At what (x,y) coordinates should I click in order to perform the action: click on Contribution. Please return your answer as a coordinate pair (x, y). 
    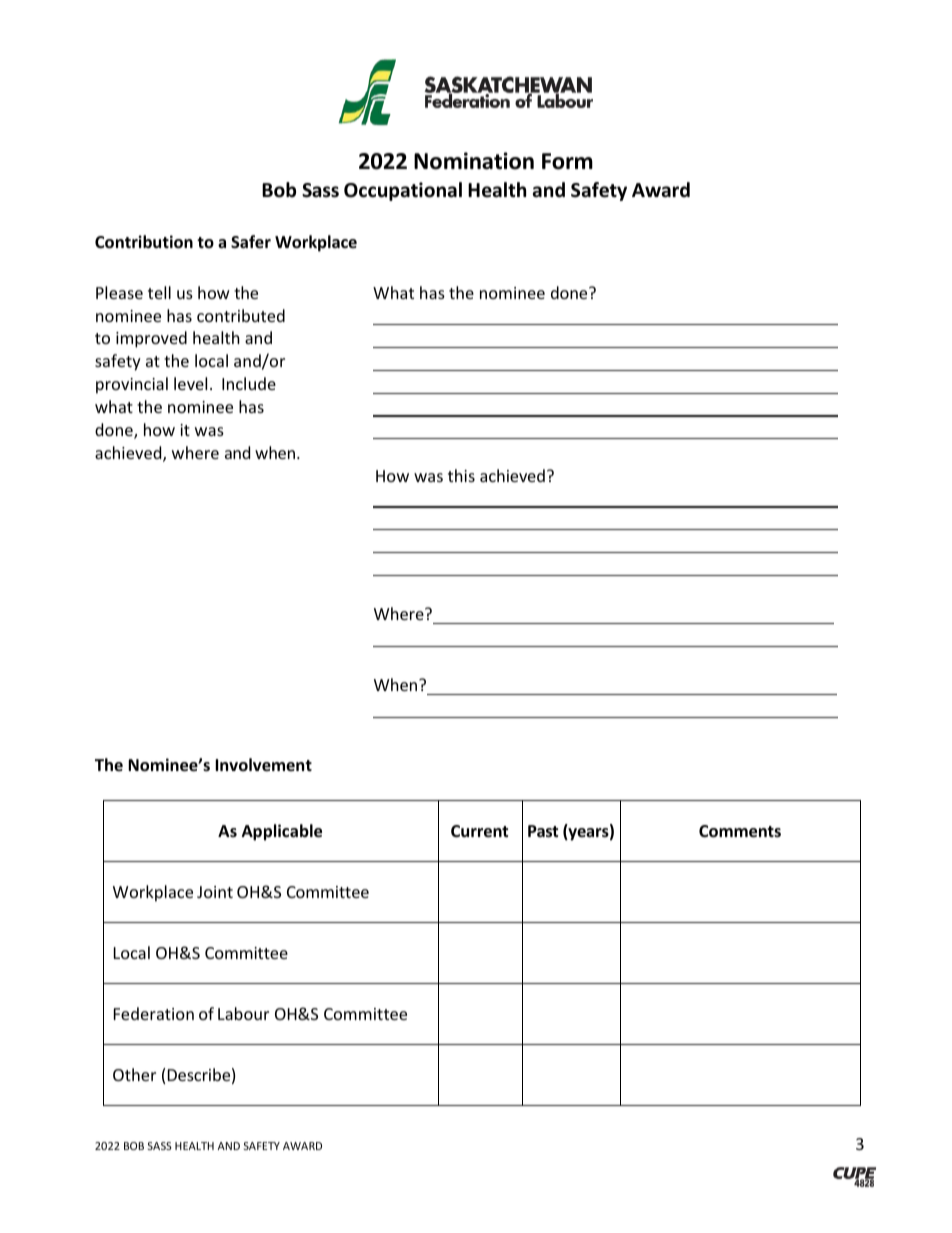
    Looking at the image, I should click on (144, 242).
